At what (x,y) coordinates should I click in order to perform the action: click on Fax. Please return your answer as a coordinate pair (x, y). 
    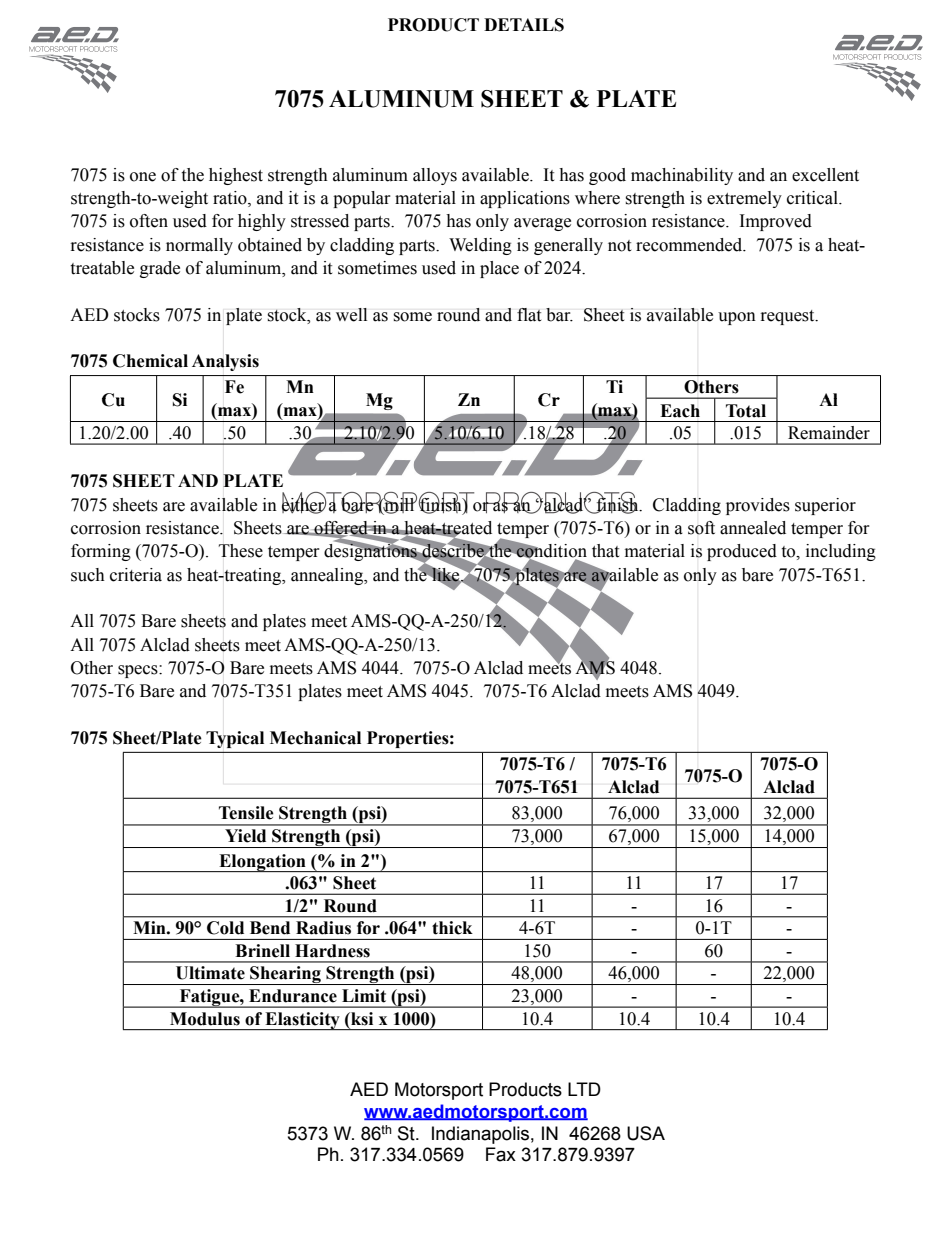
    Looking at the image, I should click on (501, 1154).
